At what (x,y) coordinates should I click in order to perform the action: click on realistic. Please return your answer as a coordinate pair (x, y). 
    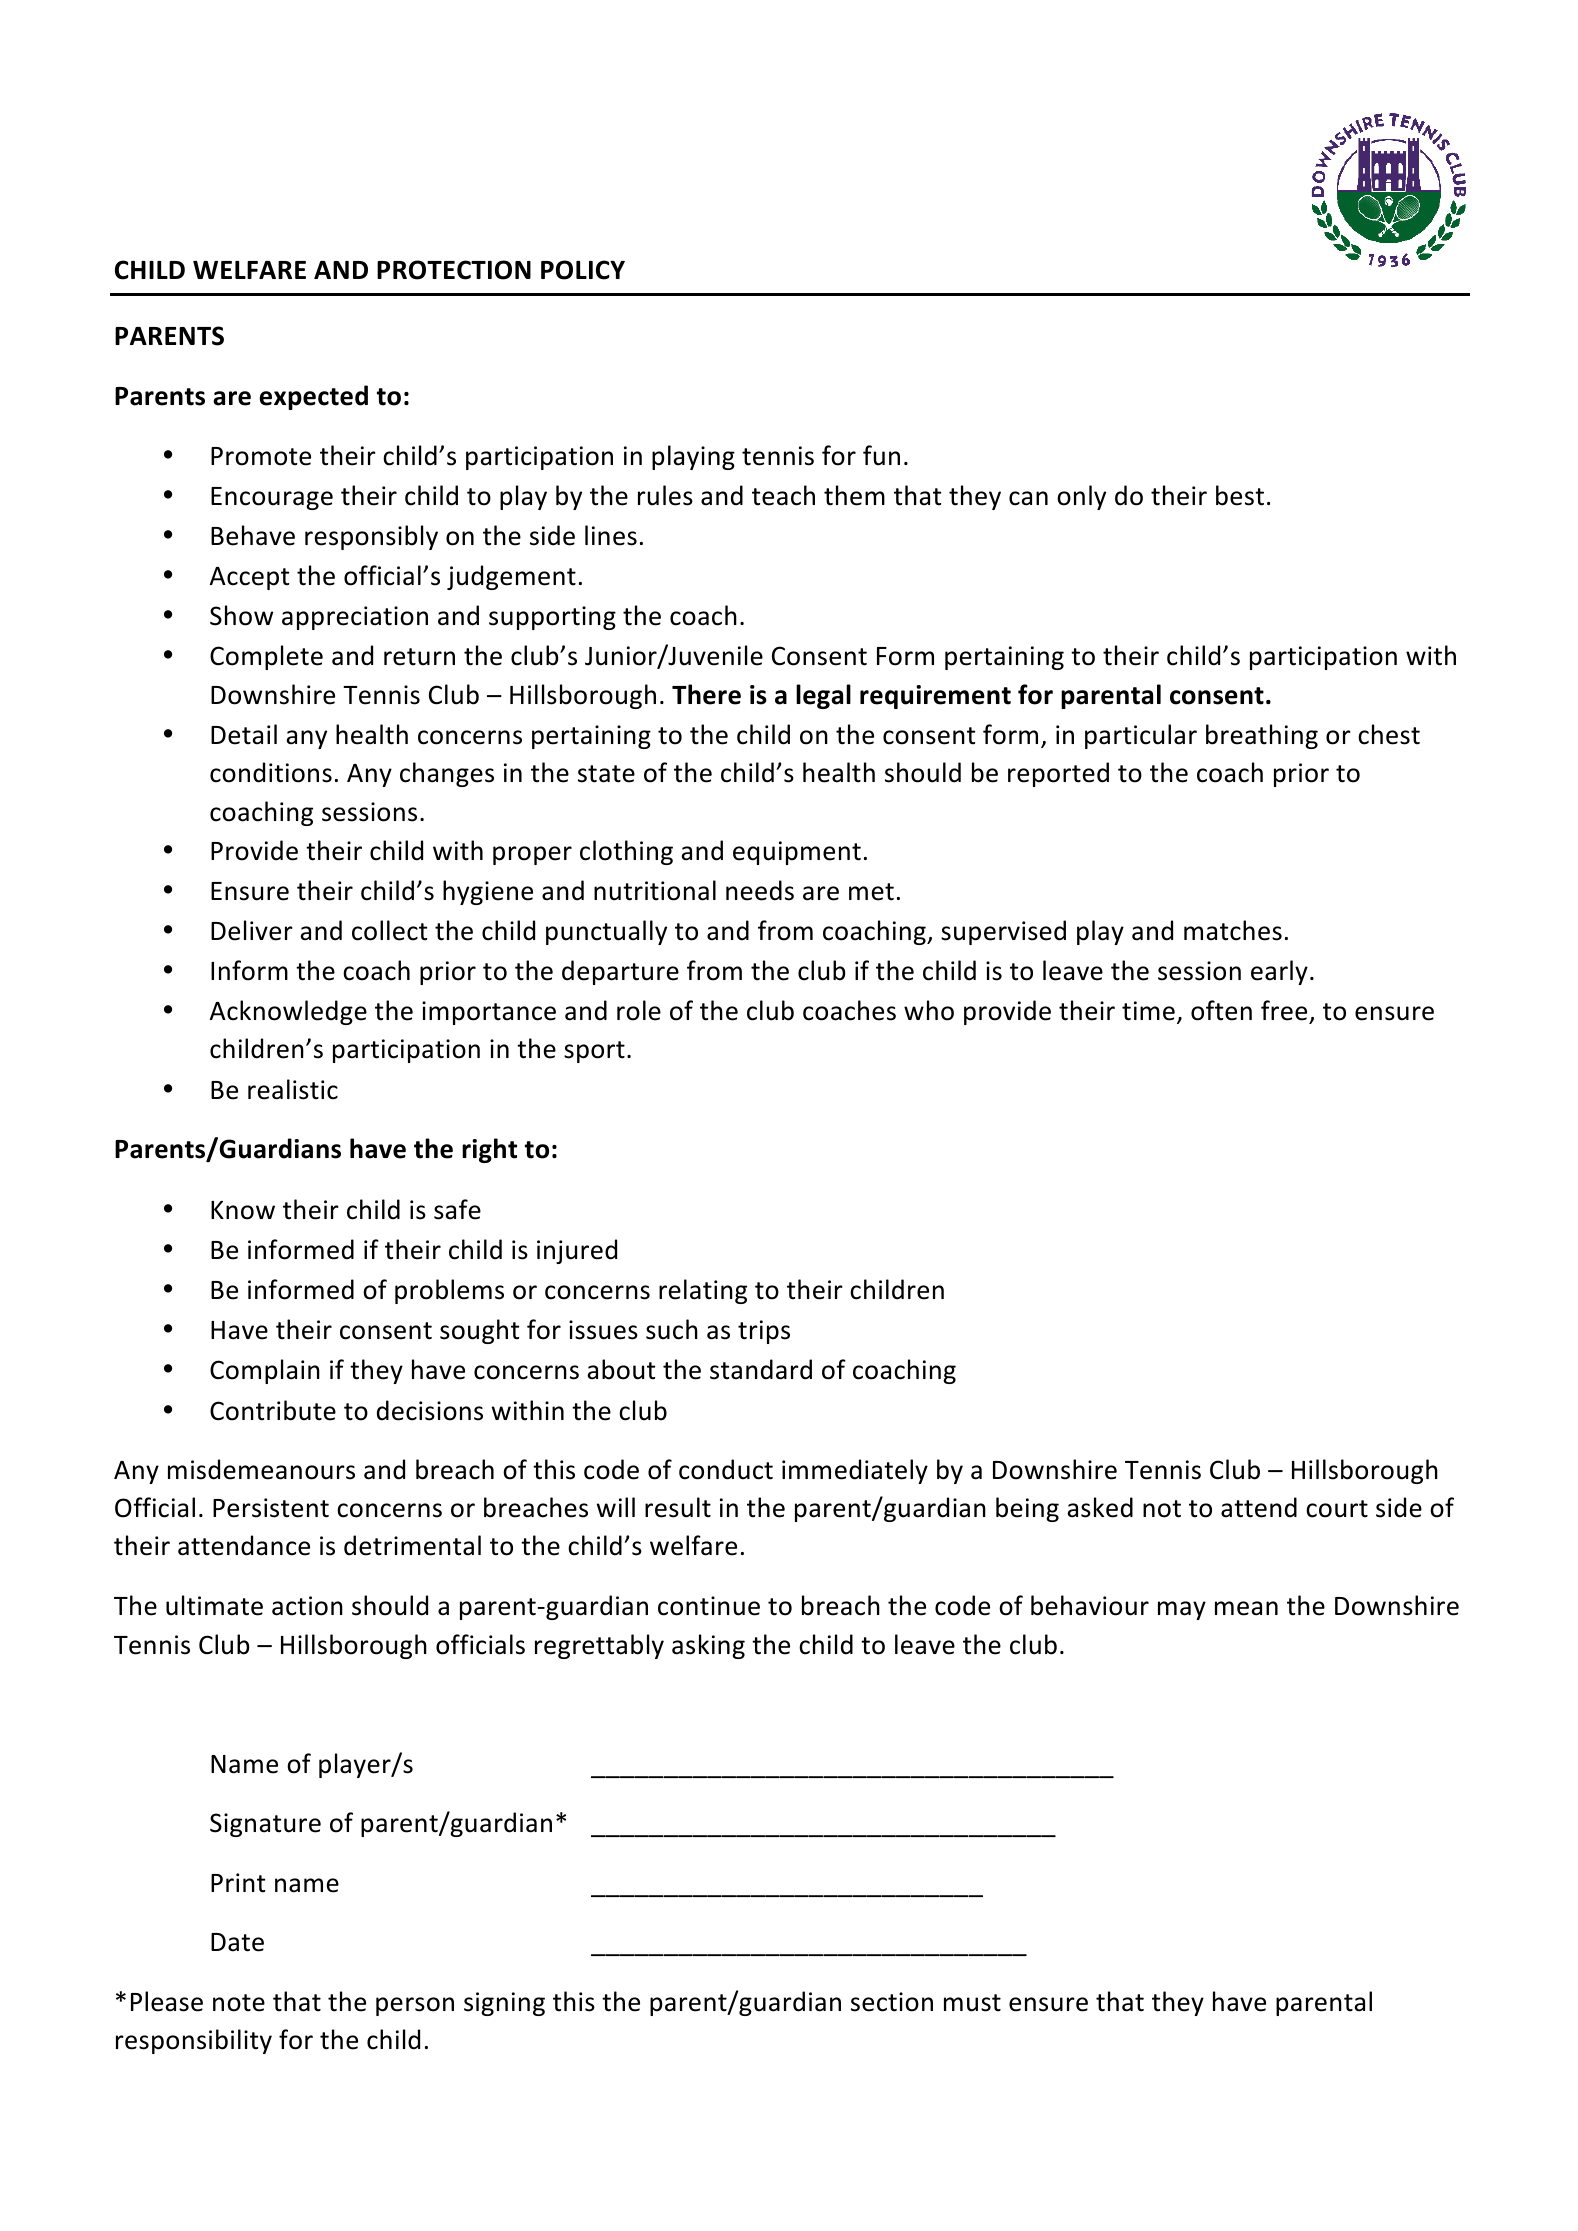
    Looking at the image, I should click on (293, 1089).
